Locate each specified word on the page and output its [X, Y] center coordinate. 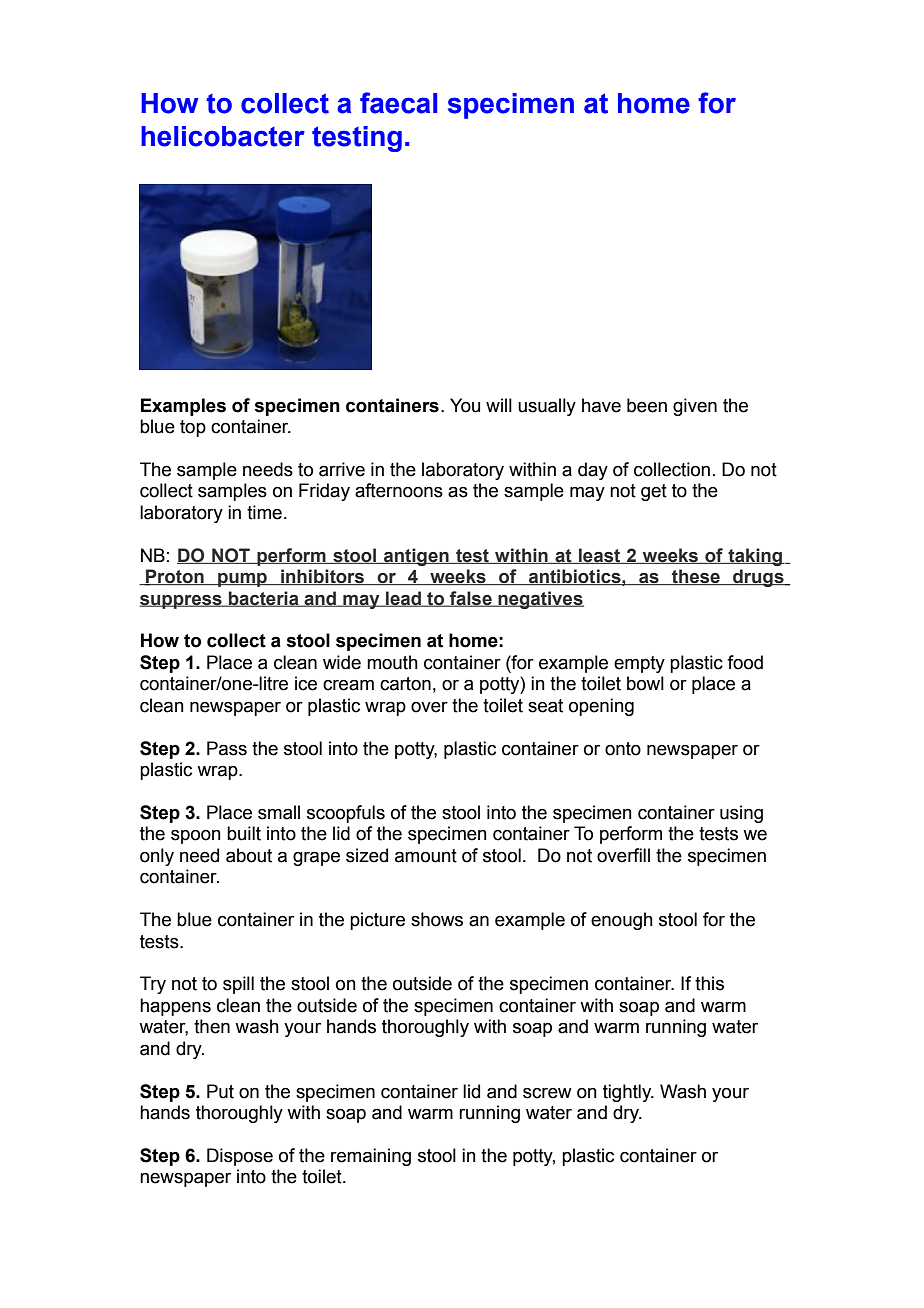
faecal [398, 103]
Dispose [240, 1157]
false [471, 599]
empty [639, 664]
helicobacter [223, 136]
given [695, 407]
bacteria [263, 599]
